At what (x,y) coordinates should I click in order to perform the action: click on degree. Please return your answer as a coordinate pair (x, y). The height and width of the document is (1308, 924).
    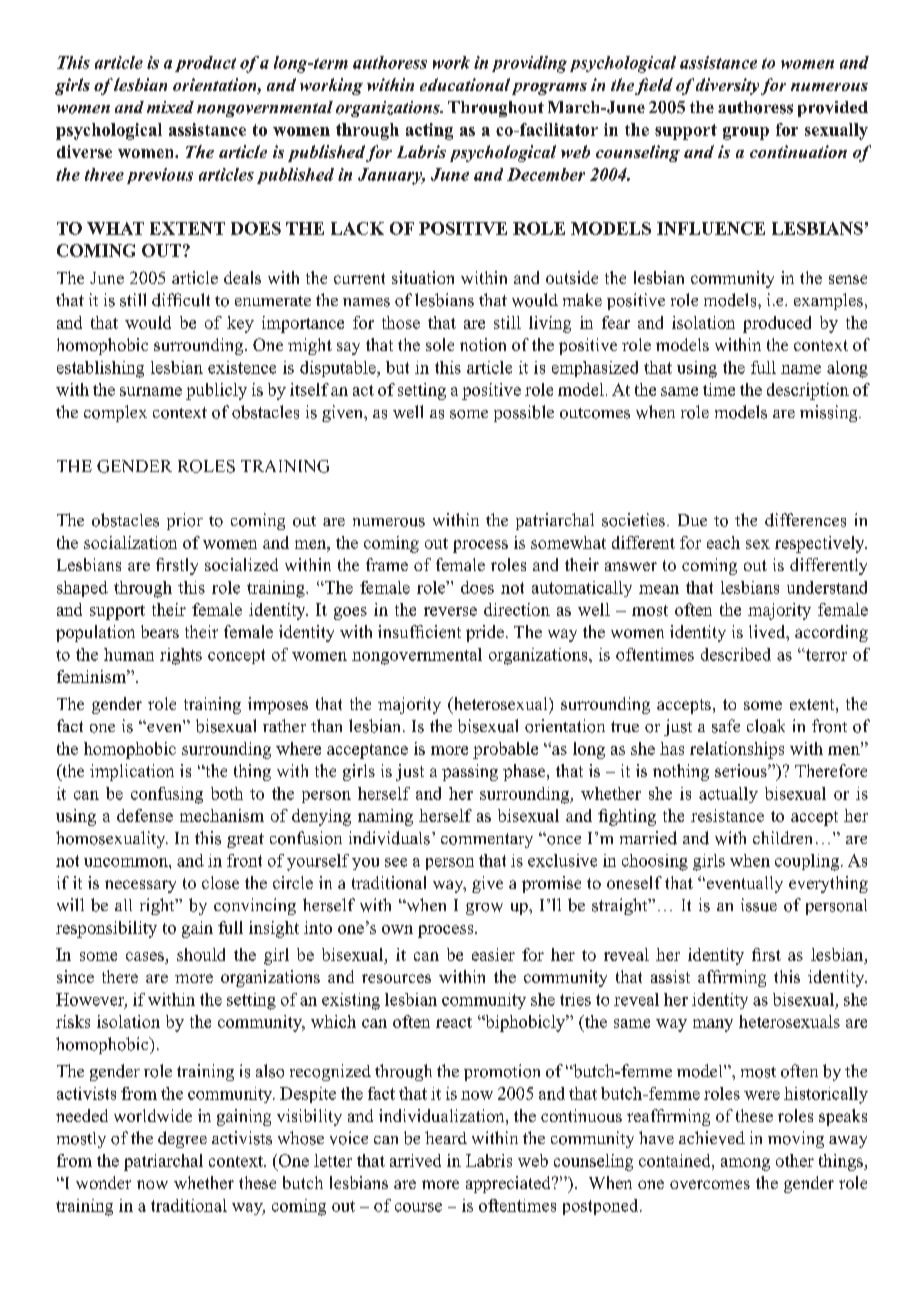
    Looking at the image, I should click on (182, 1139).
